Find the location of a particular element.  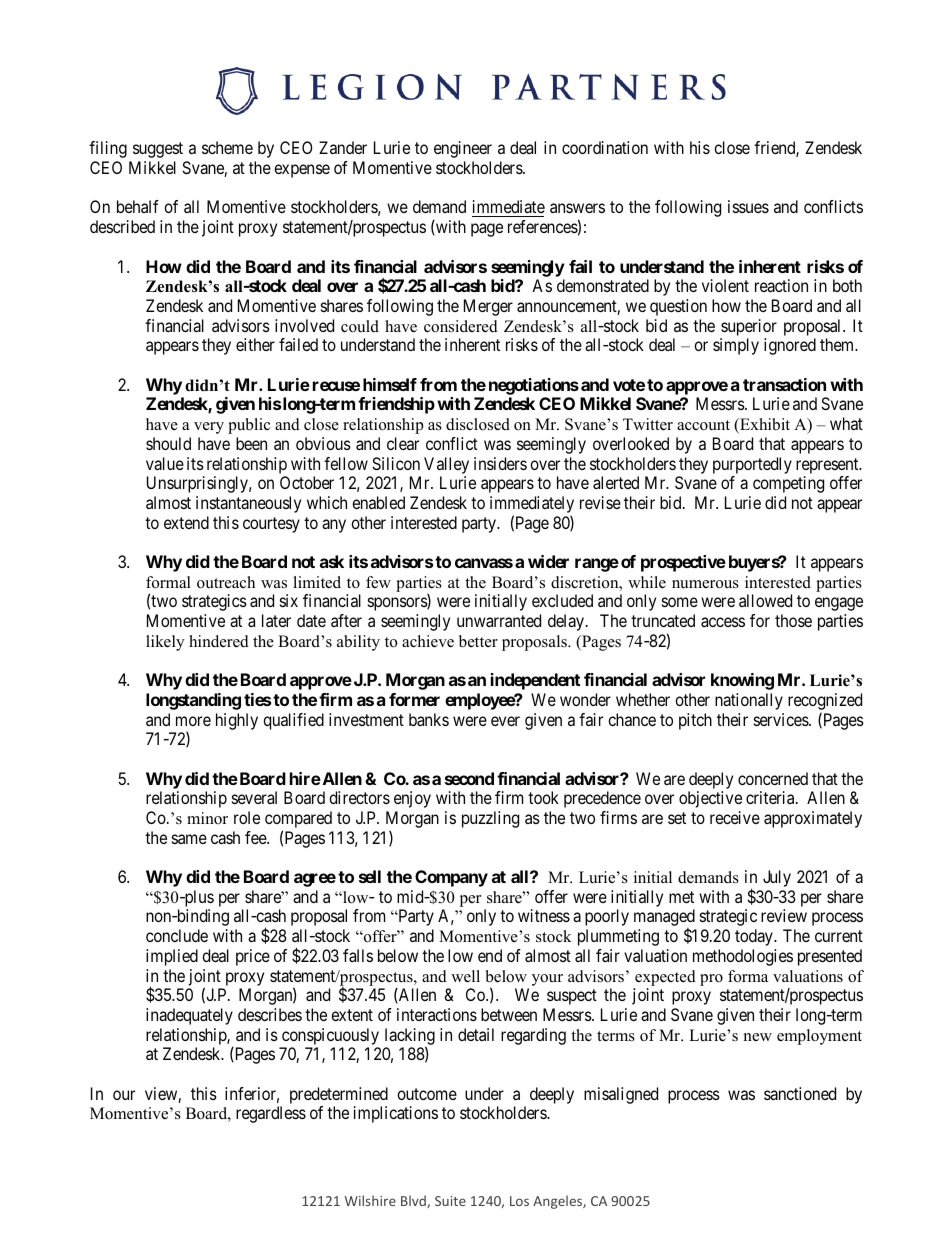

issues is located at coordinates (748, 206).
